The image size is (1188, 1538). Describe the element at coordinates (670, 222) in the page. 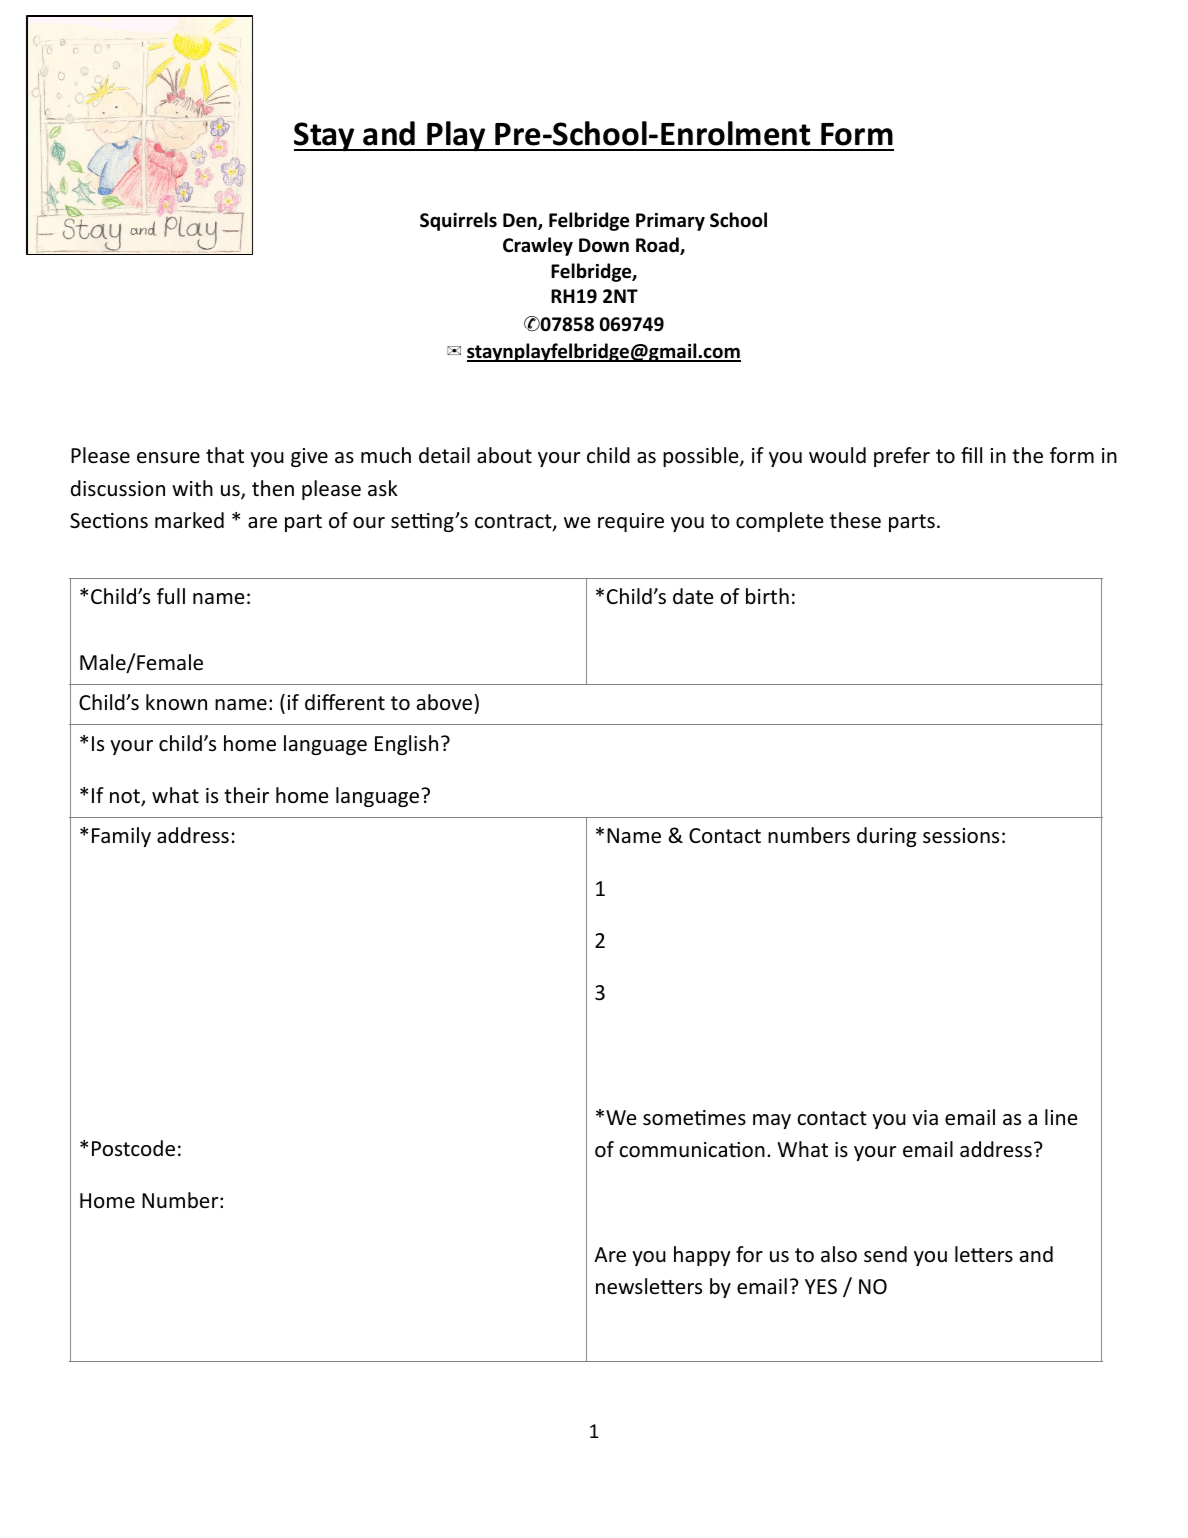

I see `Primary` at that location.
